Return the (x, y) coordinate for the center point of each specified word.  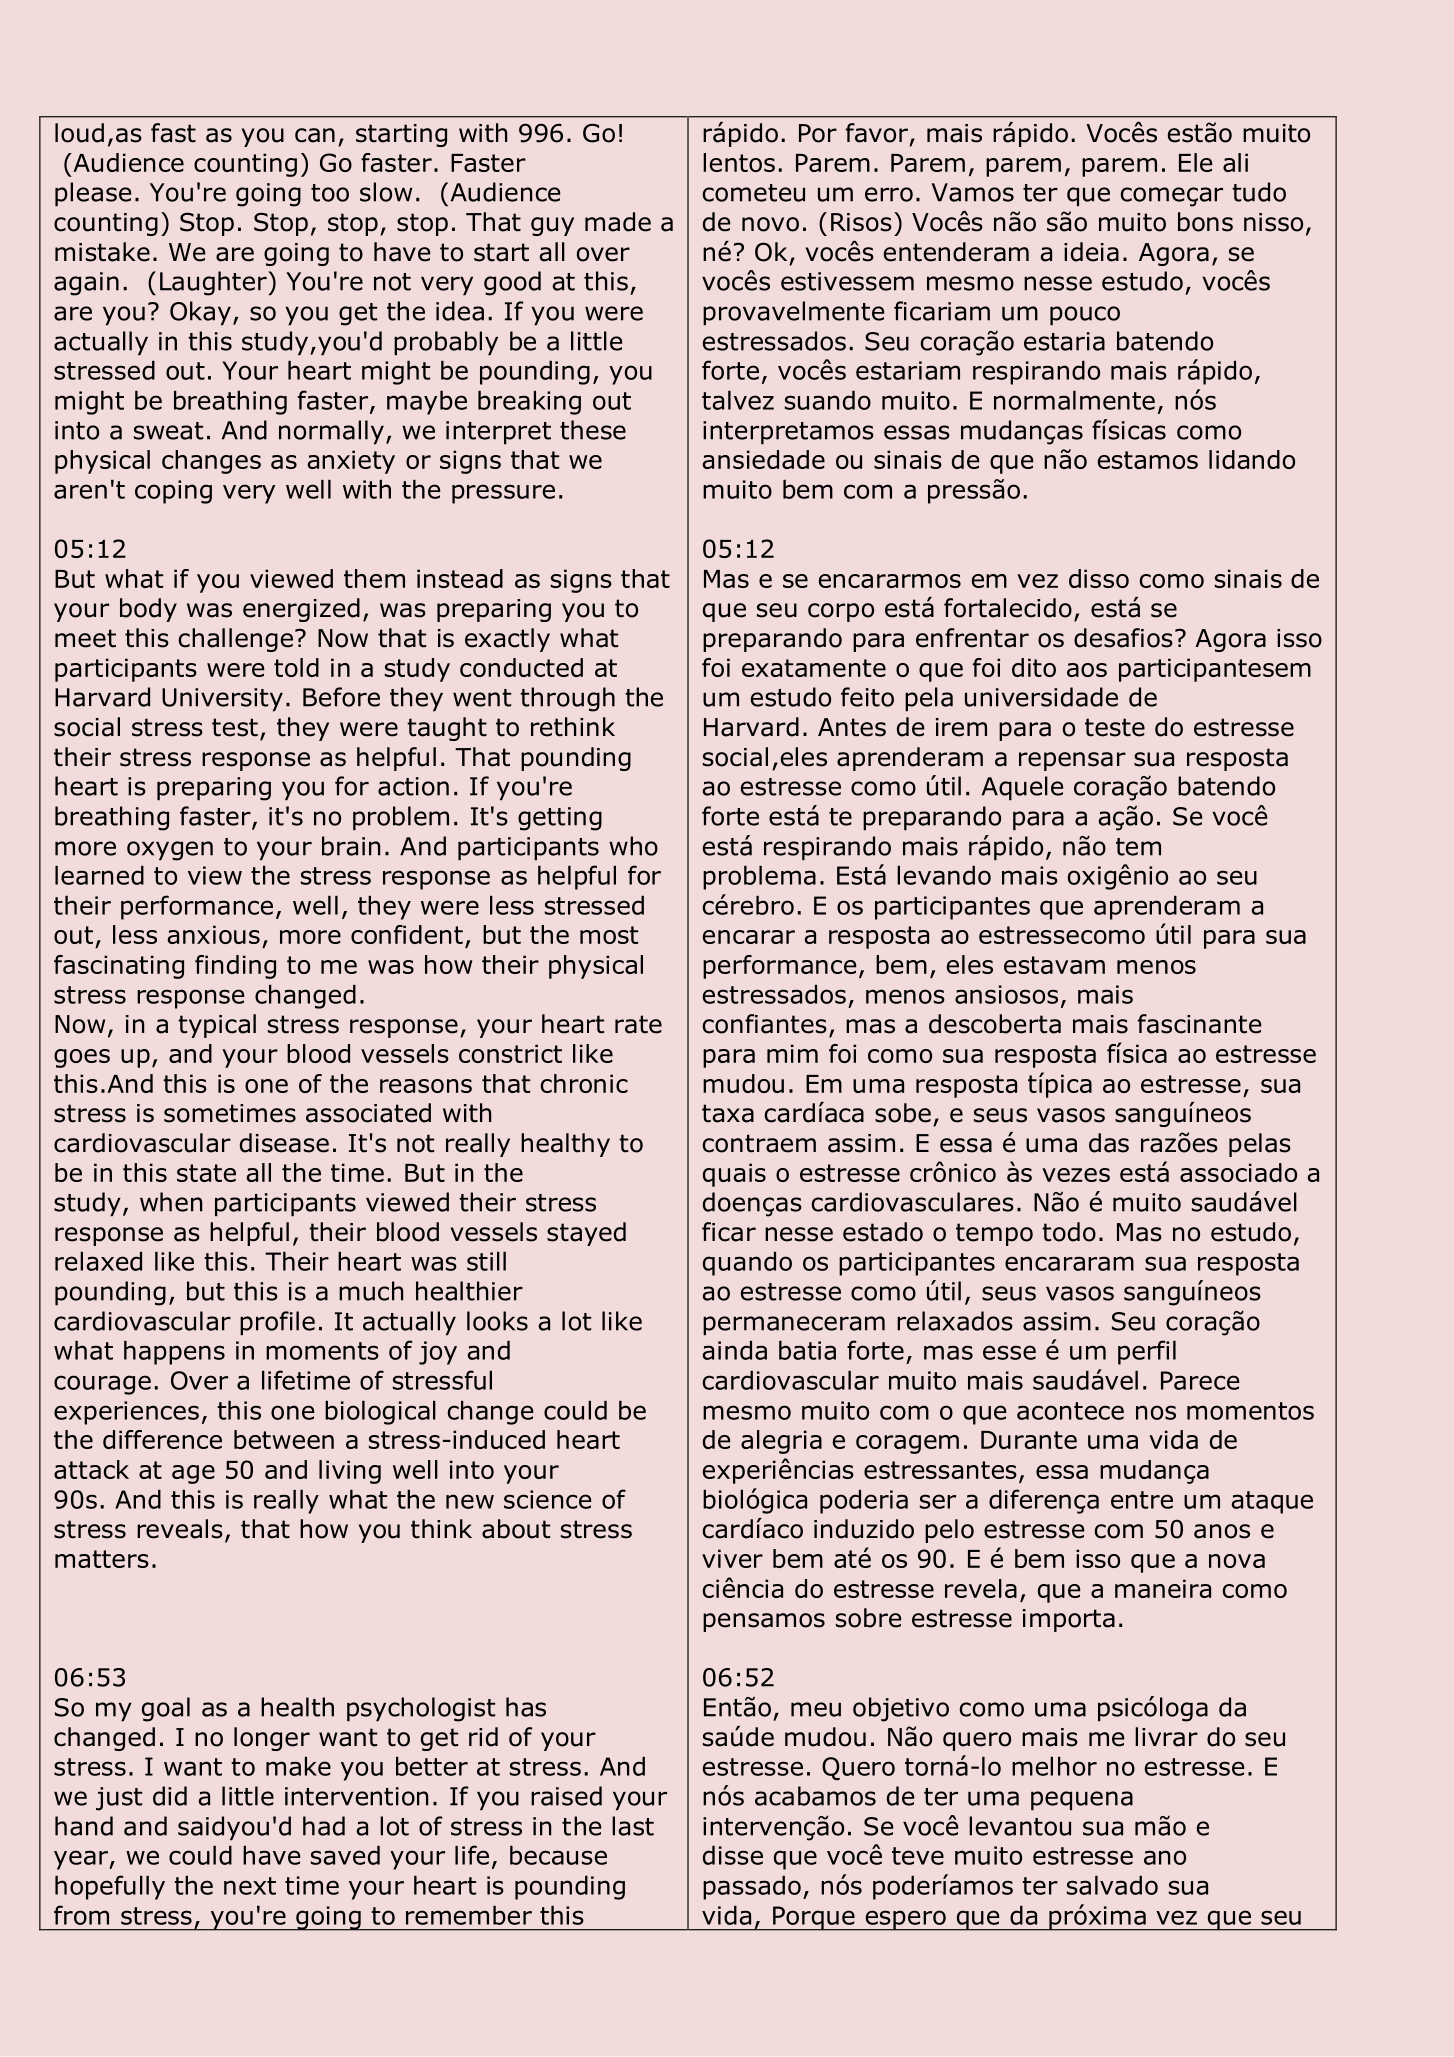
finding (235, 967)
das (1109, 1143)
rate (638, 1024)
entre (1142, 1500)
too (330, 193)
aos (1087, 670)
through (567, 699)
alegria (781, 1442)
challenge (236, 640)
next (250, 1886)
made (618, 222)
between (284, 1439)
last (633, 1826)
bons (1205, 222)
